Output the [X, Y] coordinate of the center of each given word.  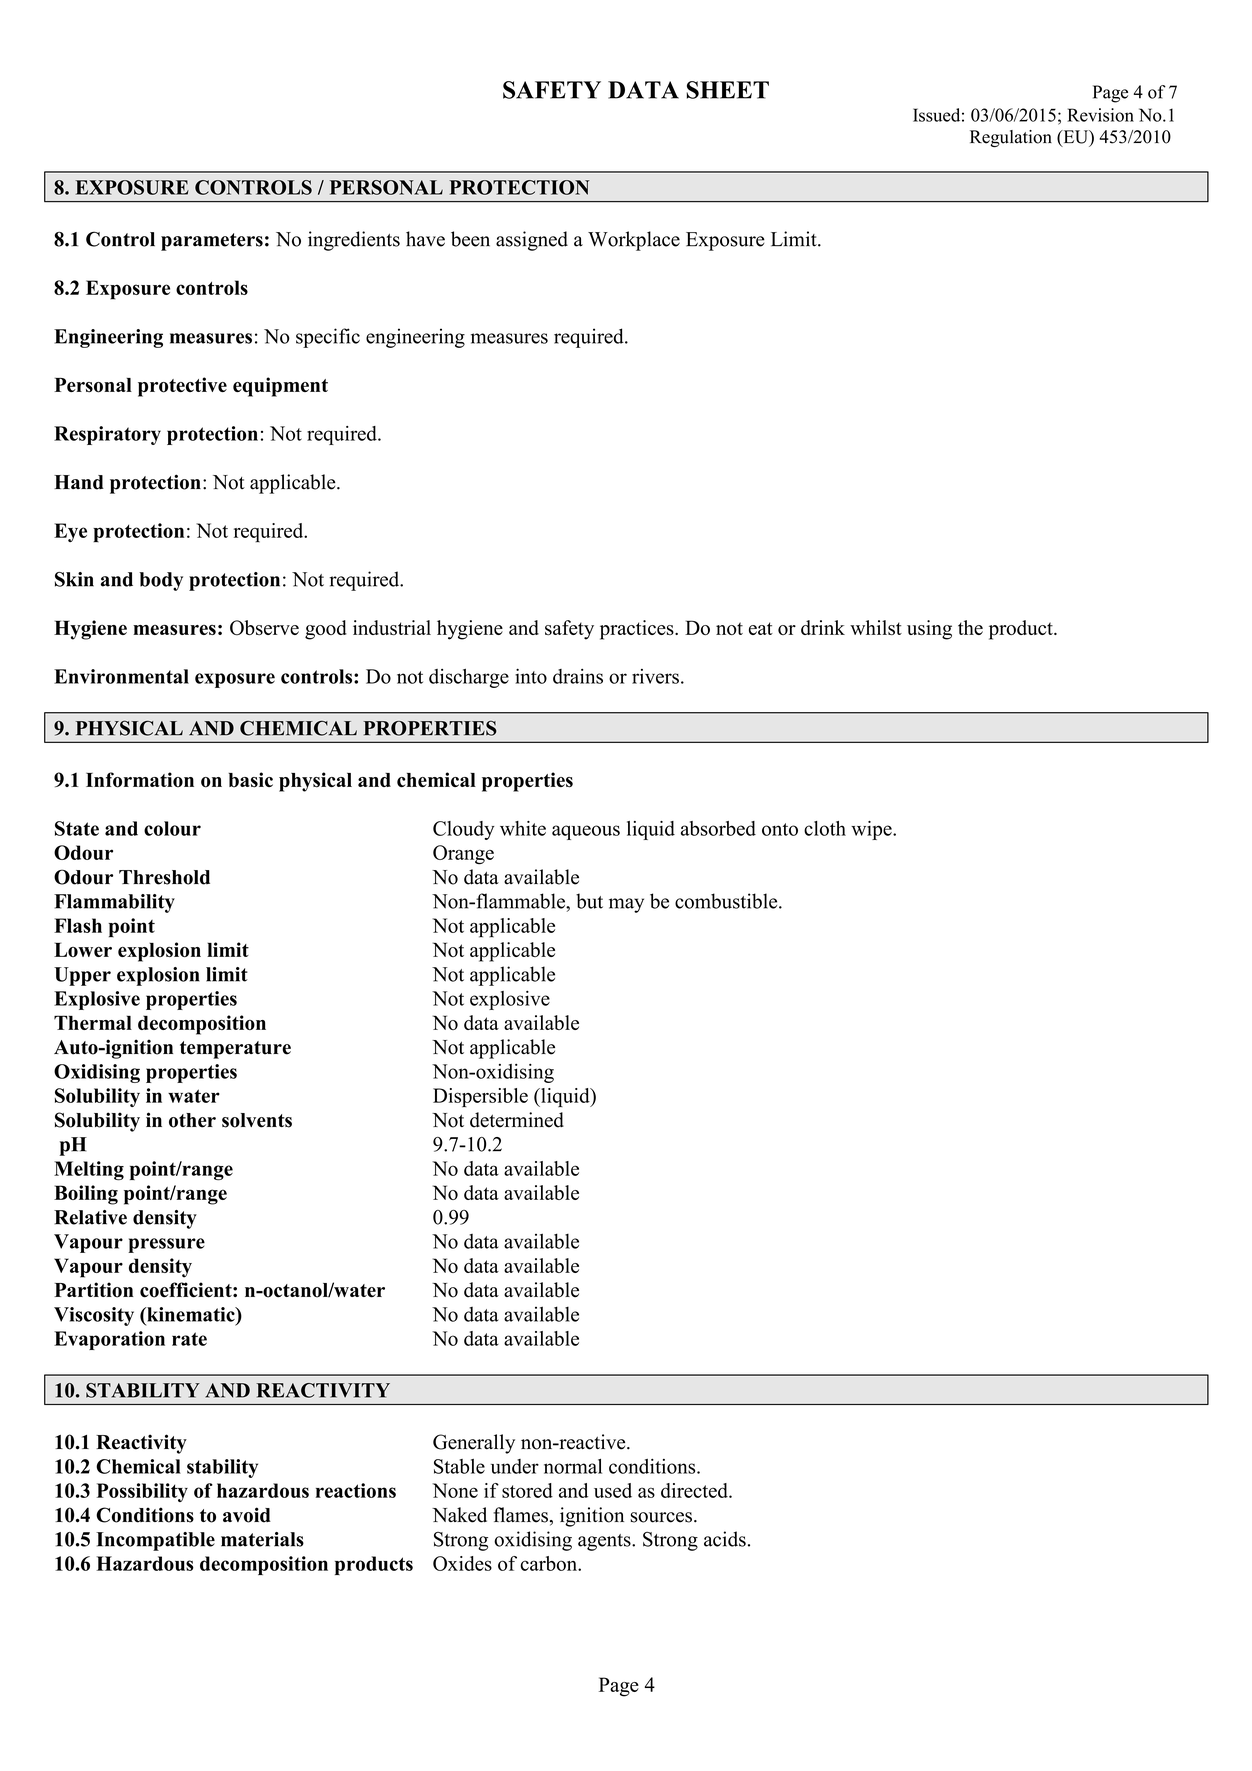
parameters [212, 242]
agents [605, 1542]
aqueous [586, 832]
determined [517, 1120]
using [929, 630]
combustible [727, 901]
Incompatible [155, 1541]
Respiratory [107, 435]
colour [172, 828]
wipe [872, 830]
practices [638, 630]
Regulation [1011, 138]
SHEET [727, 90]
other [192, 1120]
